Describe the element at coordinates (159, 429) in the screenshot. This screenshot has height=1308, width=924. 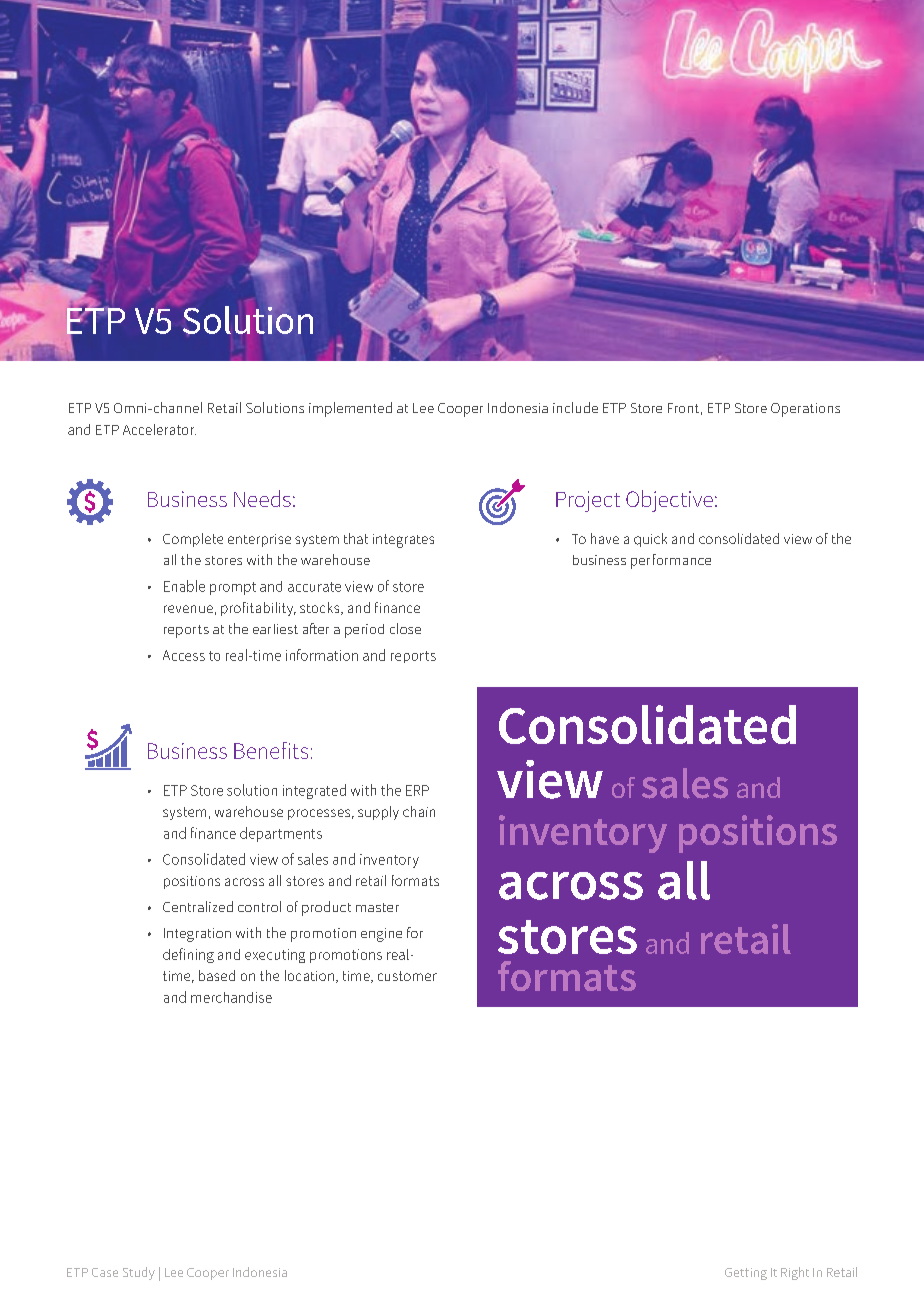
I see `Accelerator` at that location.
